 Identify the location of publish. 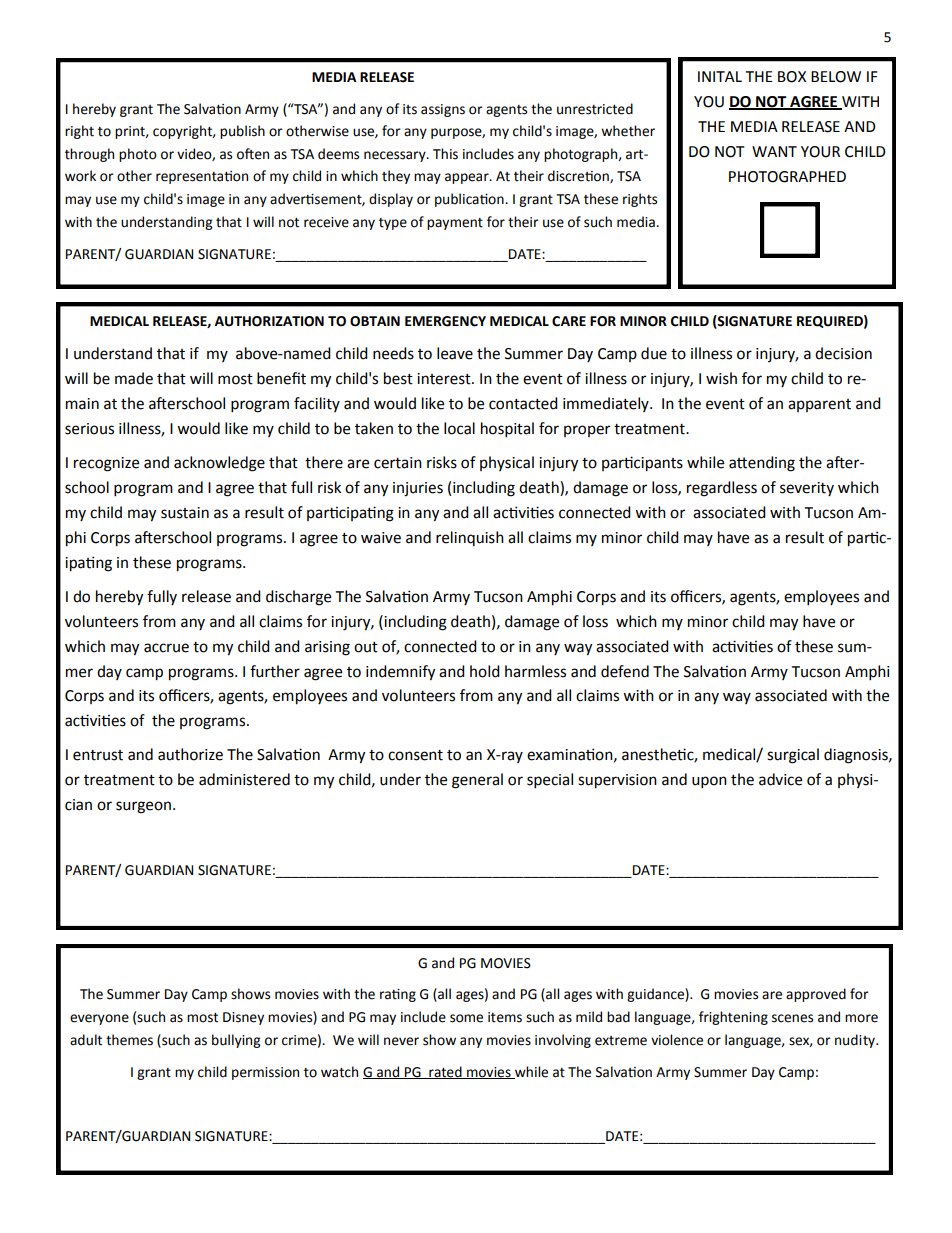
(242, 132).
